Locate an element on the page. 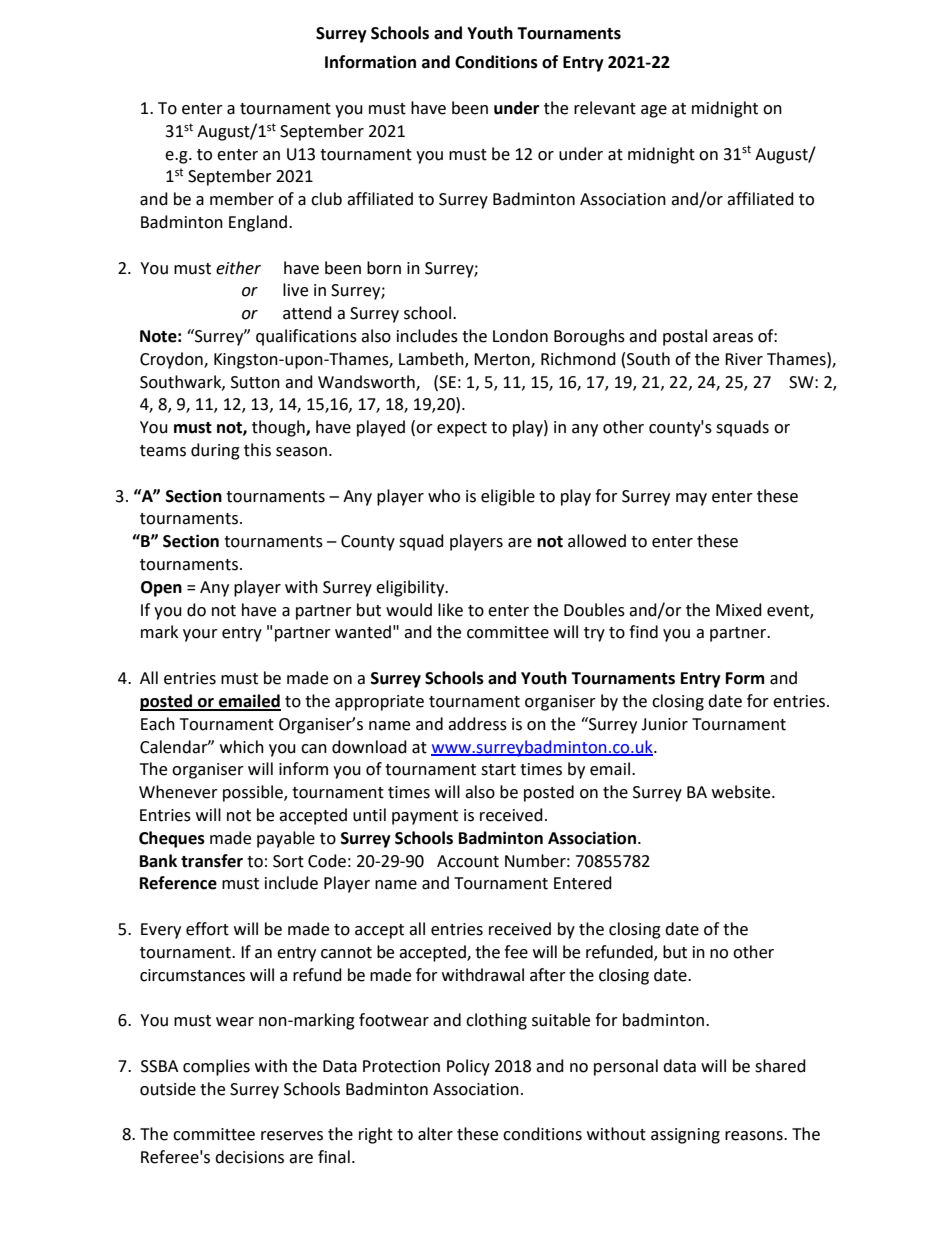 Image resolution: width=952 pixels, height=1233 pixels. transfer is located at coordinates (212, 861).
